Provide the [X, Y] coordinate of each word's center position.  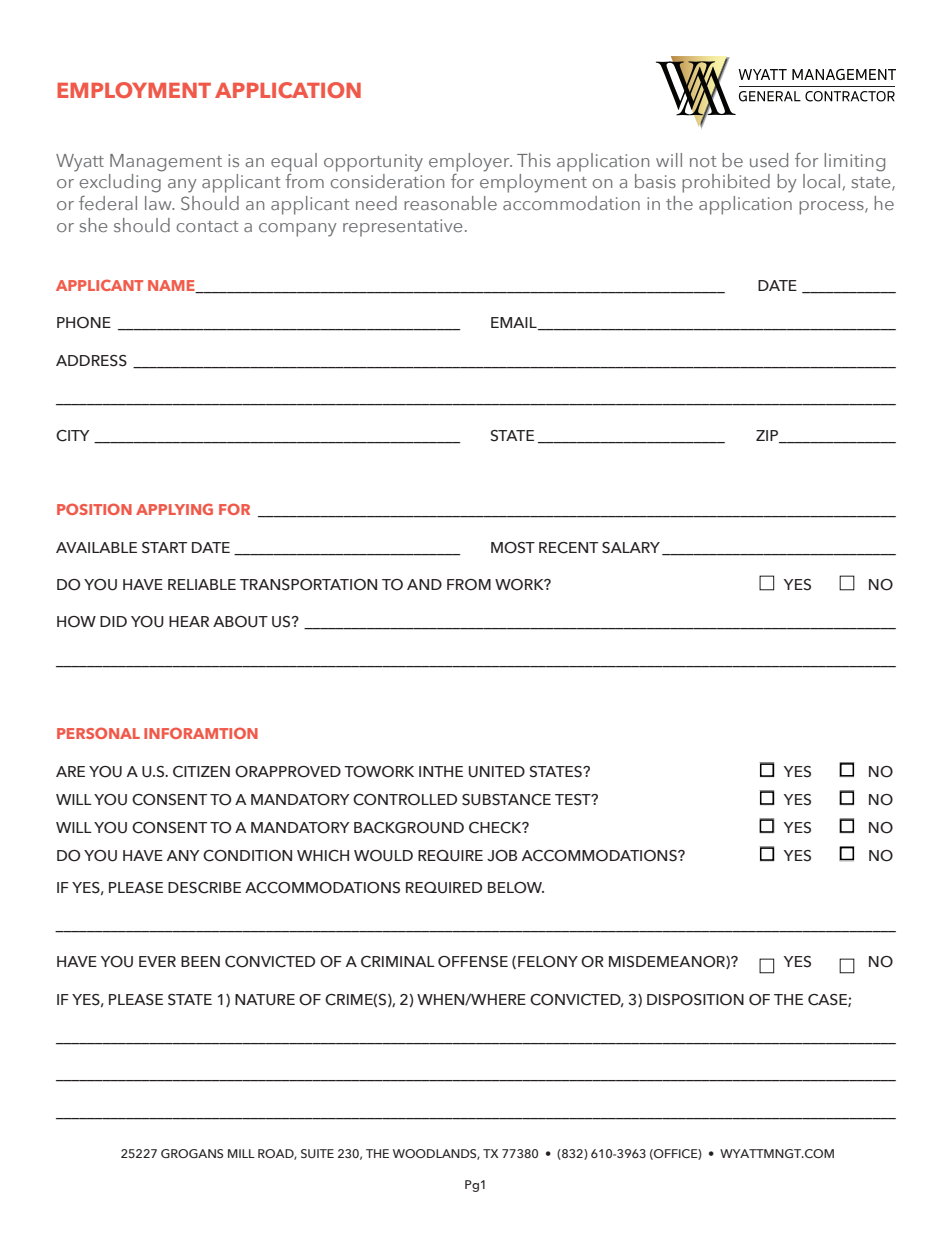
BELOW [516, 888]
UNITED [497, 772]
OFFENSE [473, 962]
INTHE [441, 771]
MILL [241, 1153]
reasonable [450, 203]
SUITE [317, 1153]
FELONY [548, 962]
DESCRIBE [204, 888]
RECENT [568, 548]
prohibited [726, 183]
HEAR [189, 621]
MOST [513, 548]
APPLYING [174, 509]
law [159, 203]
